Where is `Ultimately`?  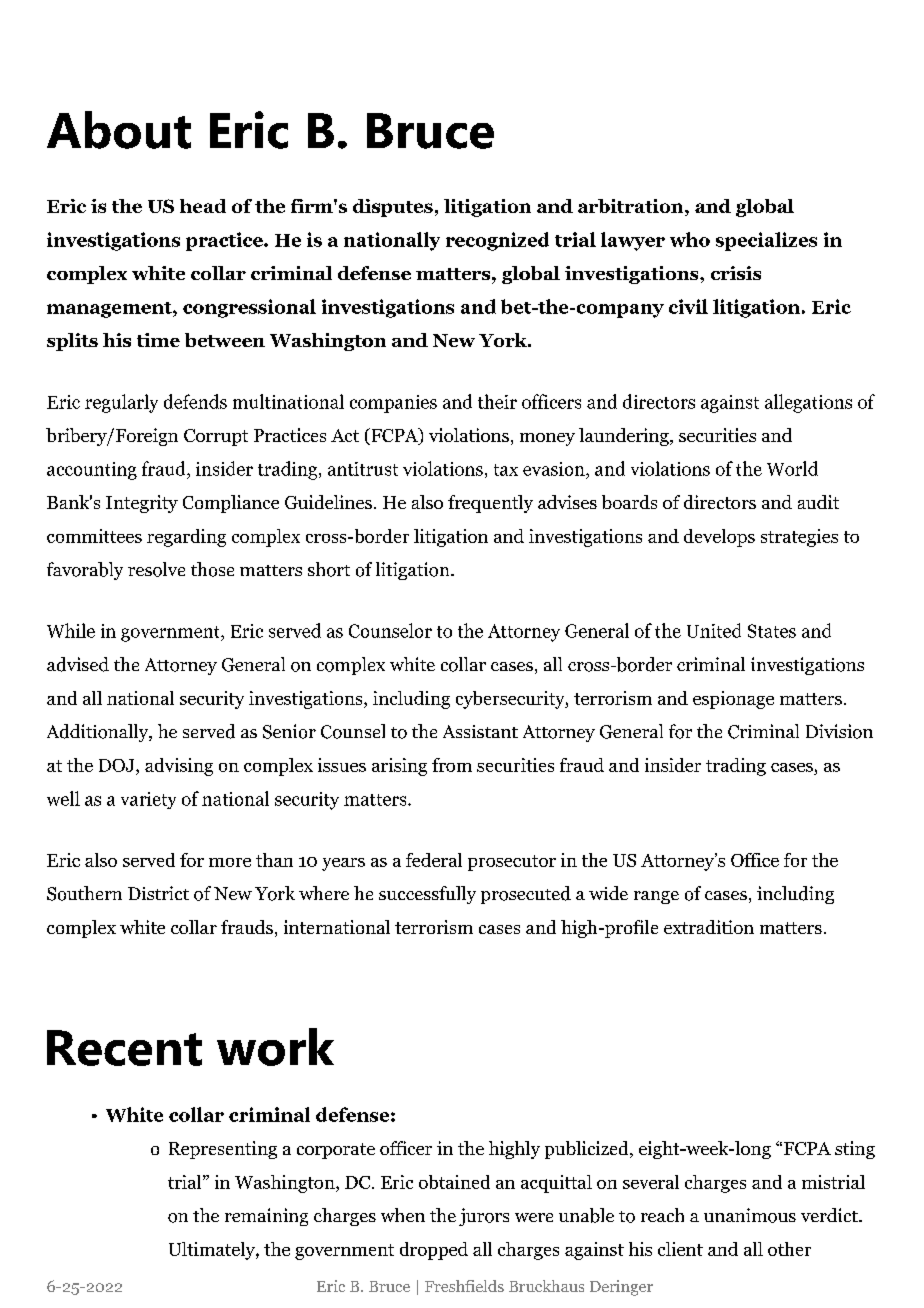
Ultimately is located at coordinates (213, 1251).
